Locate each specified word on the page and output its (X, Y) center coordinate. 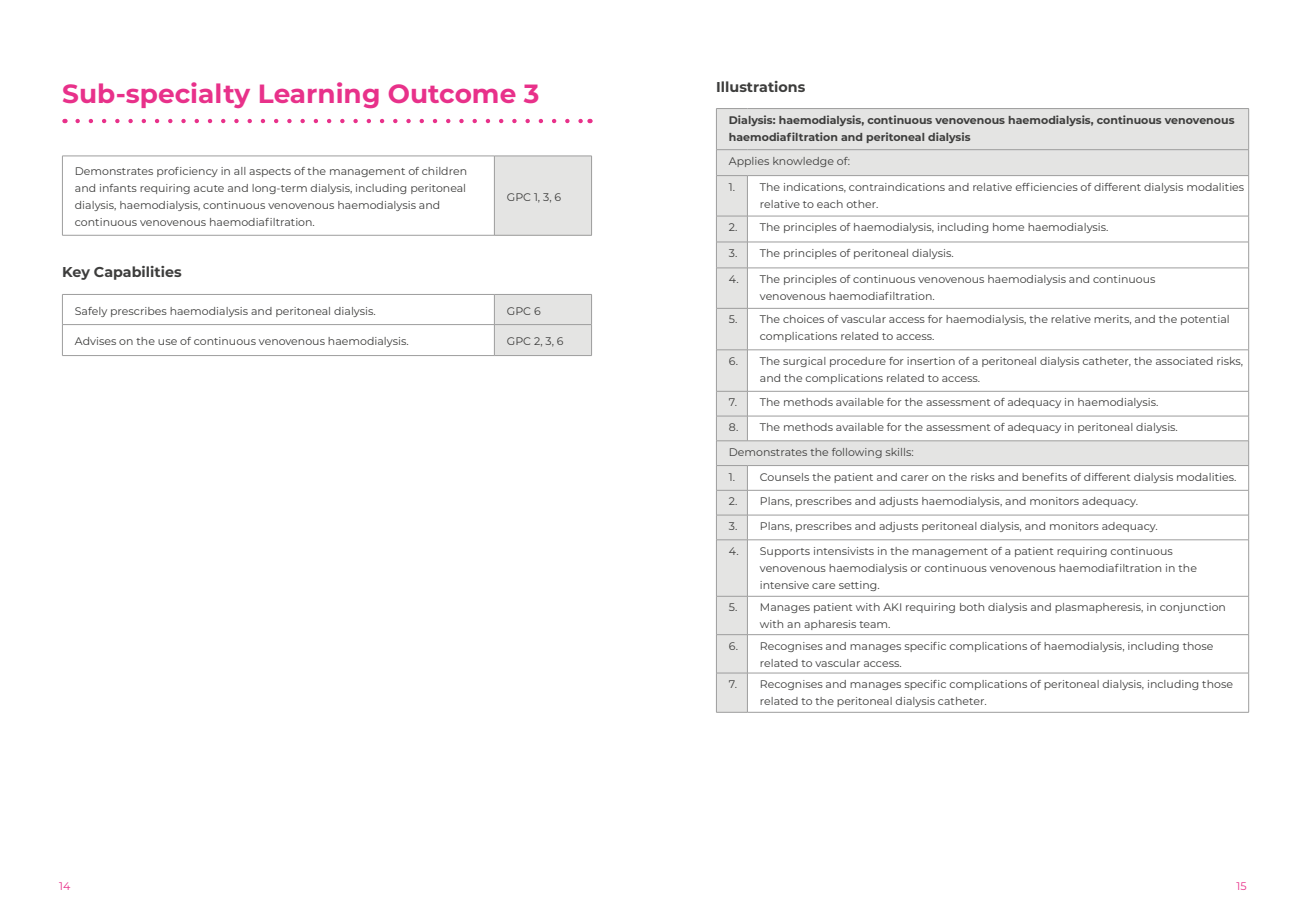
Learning (319, 95)
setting (859, 586)
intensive (784, 585)
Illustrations (761, 86)
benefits (1044, 477)
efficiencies (1047, 187)
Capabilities (138, 273)
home (1008, 227)
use (167, 342)
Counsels (784, 477)
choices (803, 319)
